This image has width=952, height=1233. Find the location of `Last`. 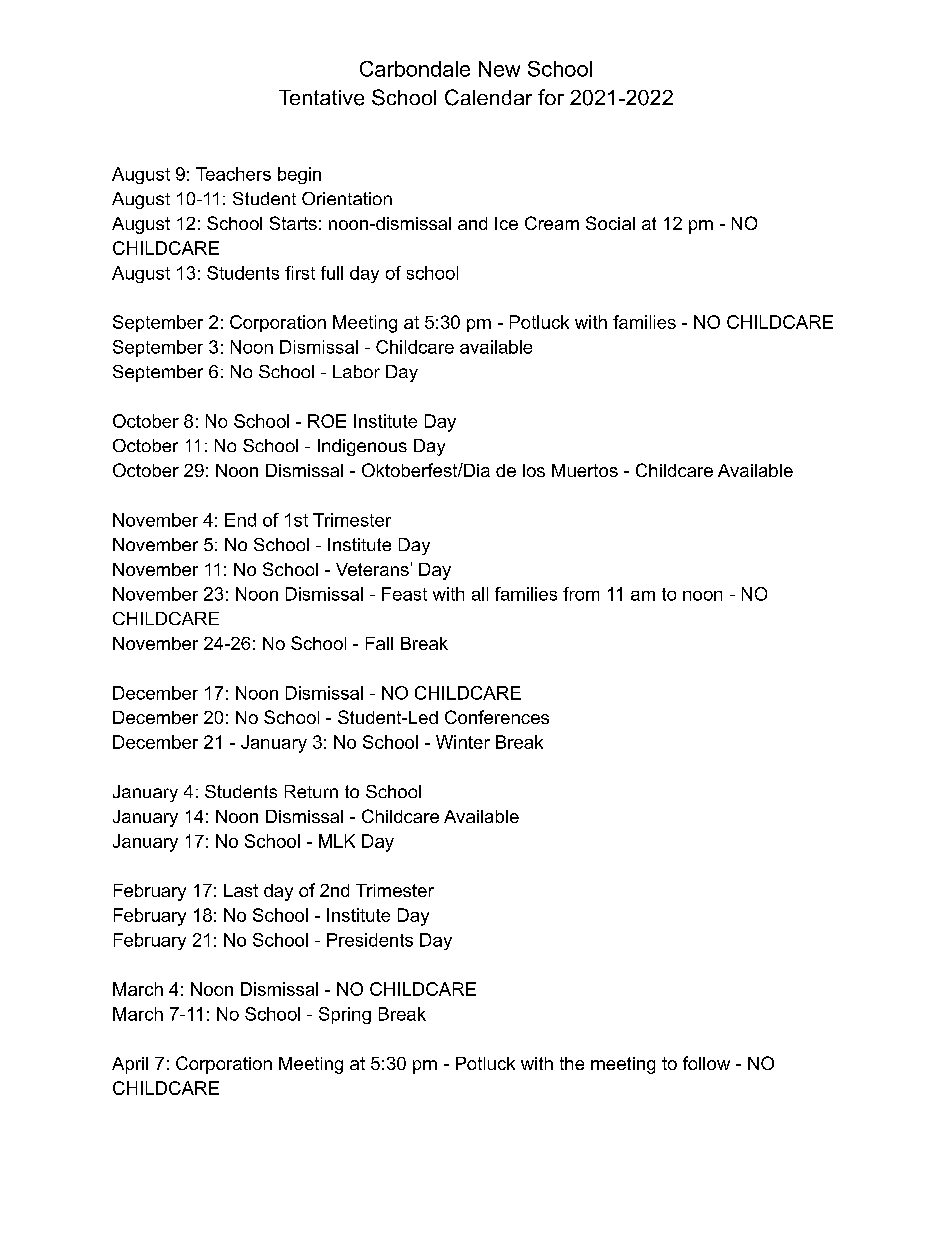

Last is located at coordinates (241, 890).
